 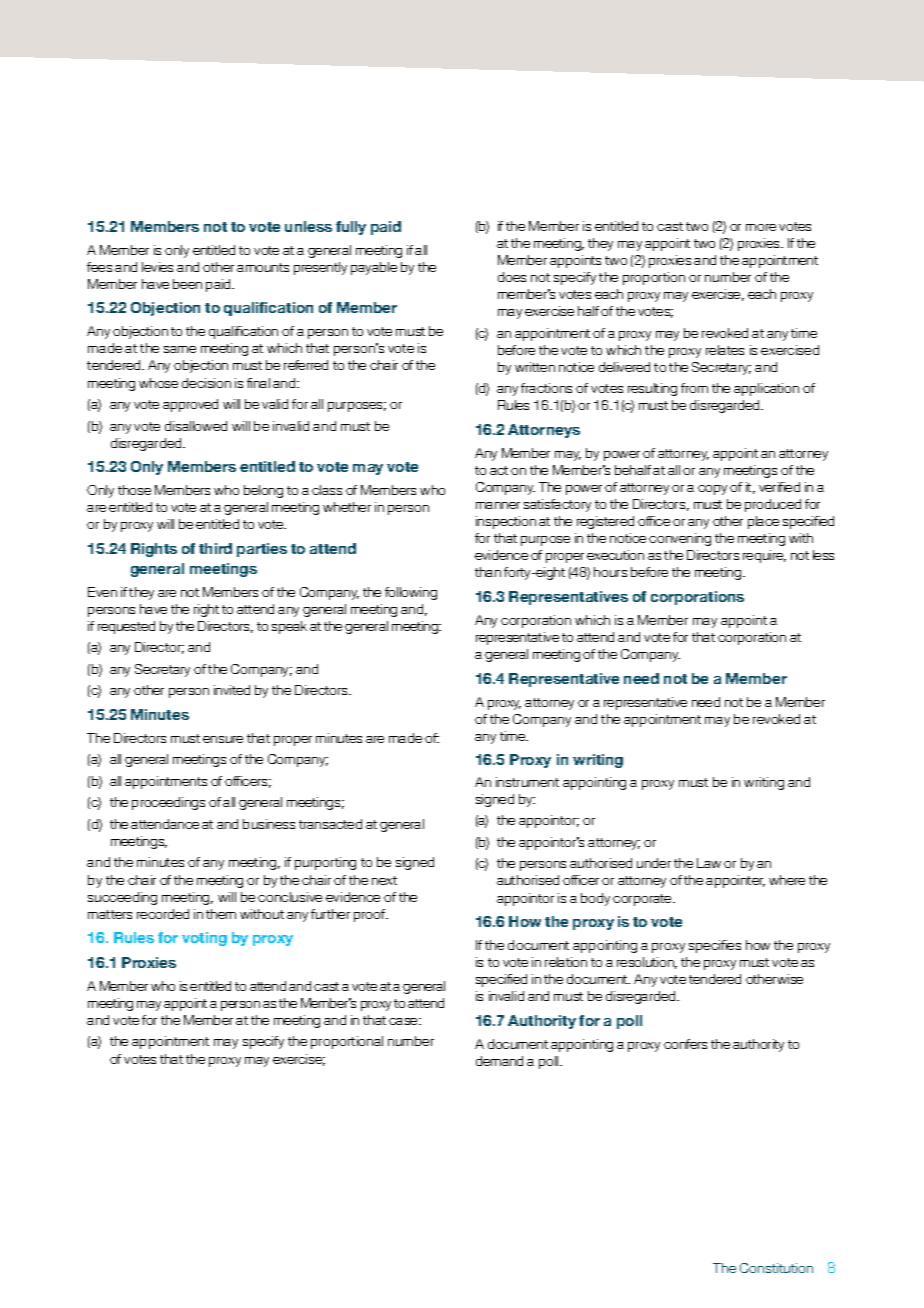 I want to click on more, so click(x=761, y=227).
